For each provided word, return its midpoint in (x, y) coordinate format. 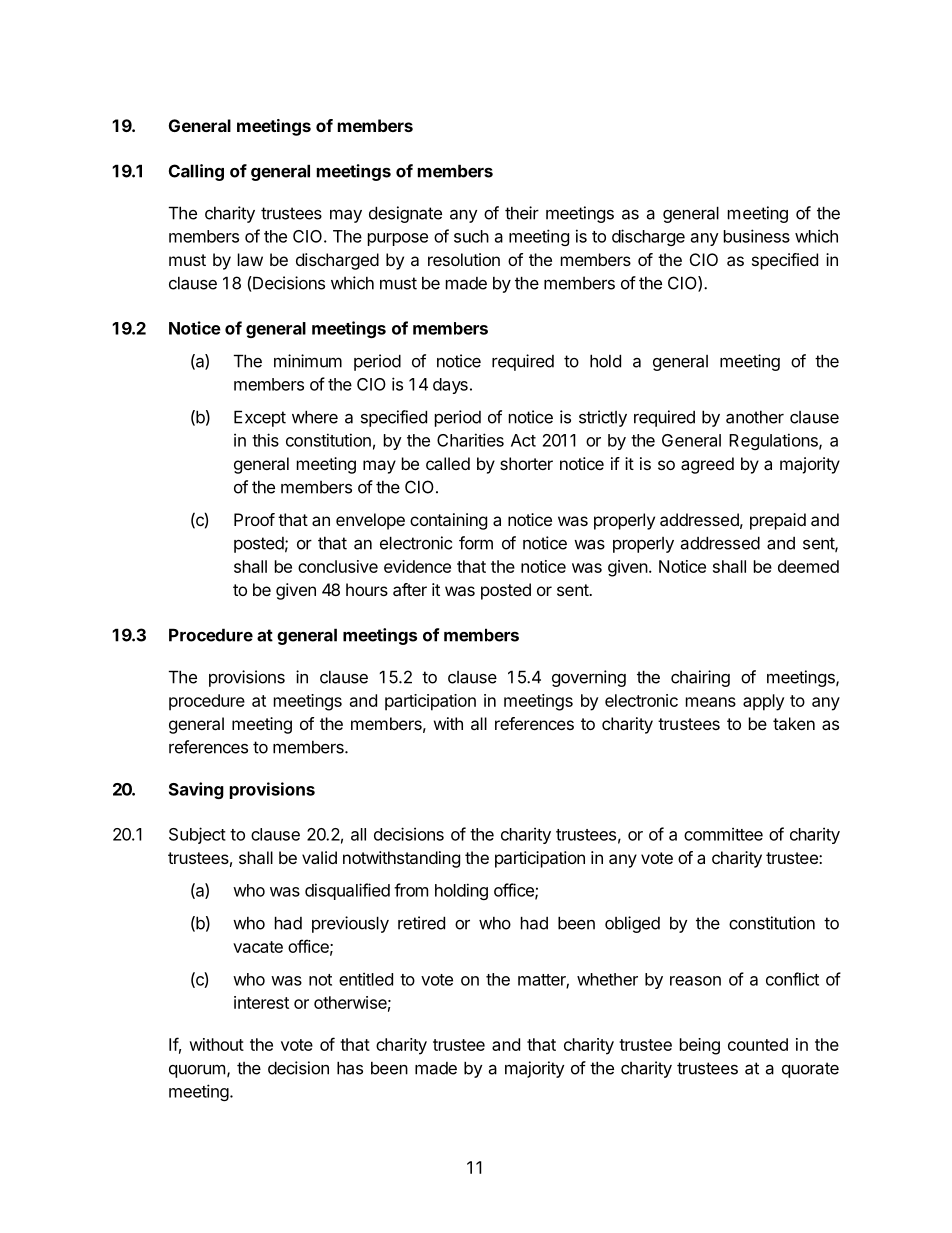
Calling (196, 172)
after (410, 589)
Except (260, 418)
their (522, 213)
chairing (700, 678)
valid (319, 857)
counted (758, 1044)
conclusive (338, 566)
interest (261, 1002)
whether (607, 979)
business (757, 236)
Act (523, 440)
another (755, 417)
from (411, 890)
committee (723, 834)
